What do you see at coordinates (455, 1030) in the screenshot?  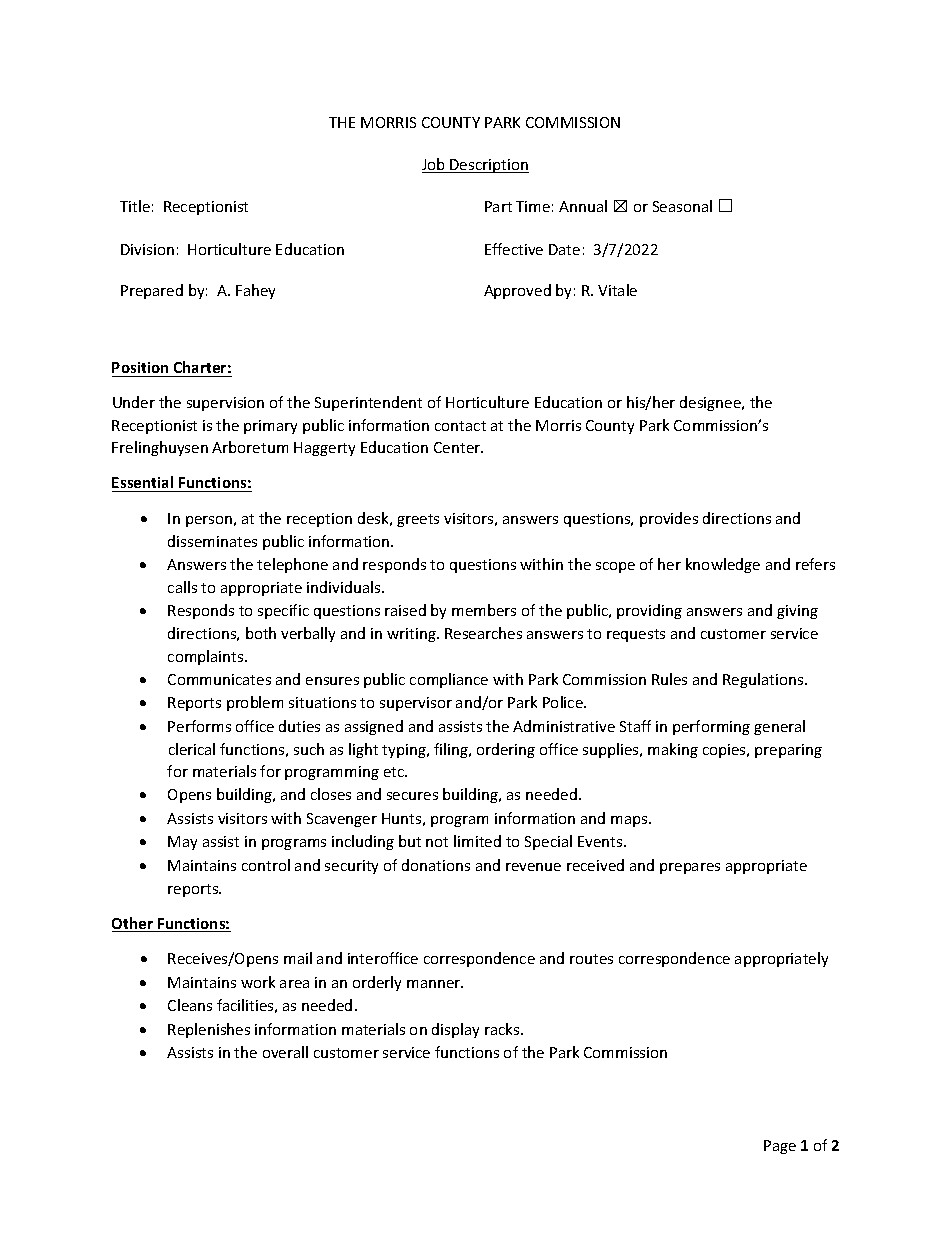 I see `display` at bounding box center [455, 1030].
